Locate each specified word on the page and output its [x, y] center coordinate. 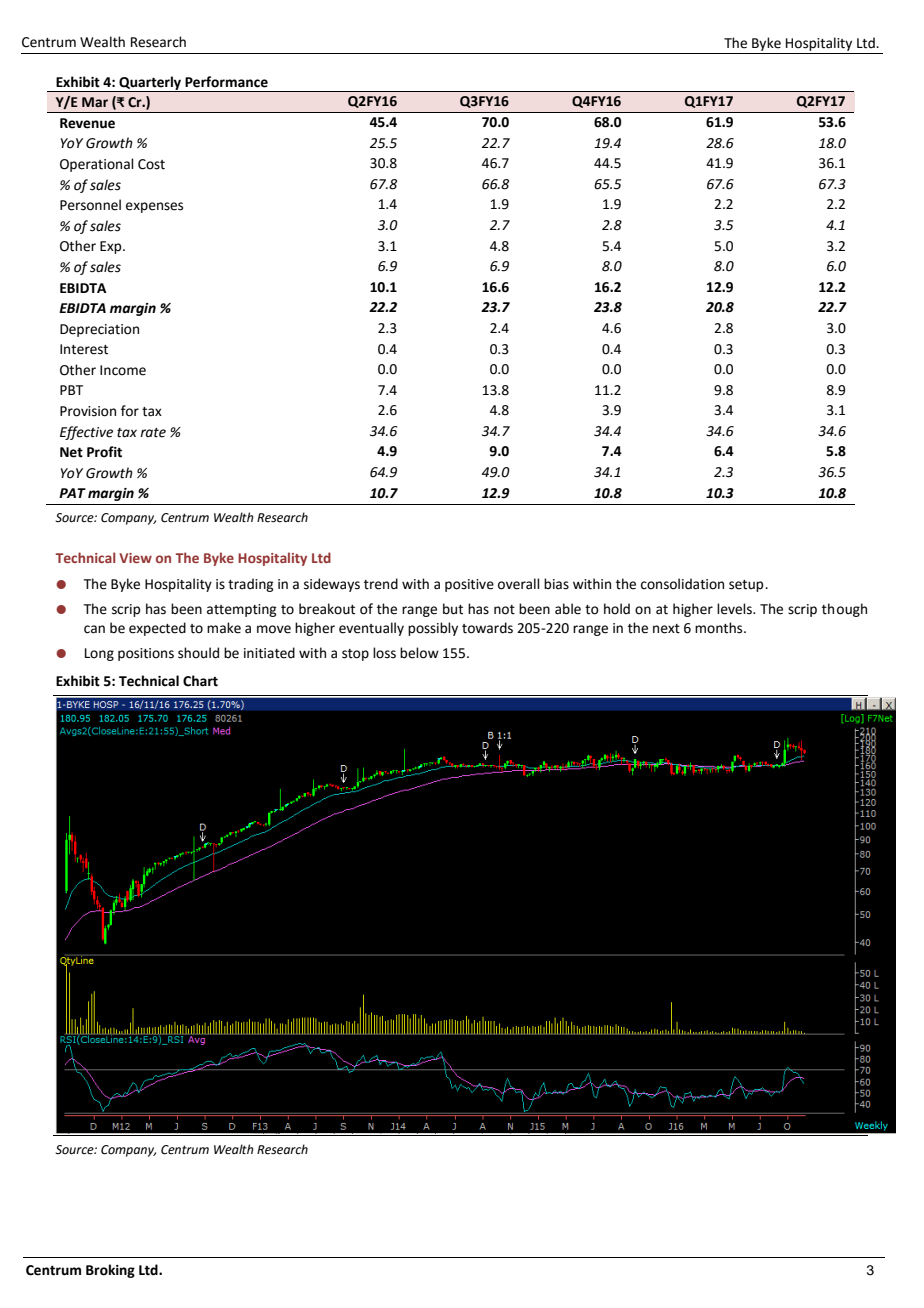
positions [146, 654]
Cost [151, 164]
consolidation [682, 584]
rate [153, 433]
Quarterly [150, 84]
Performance [226, 82]
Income [123, 370]
